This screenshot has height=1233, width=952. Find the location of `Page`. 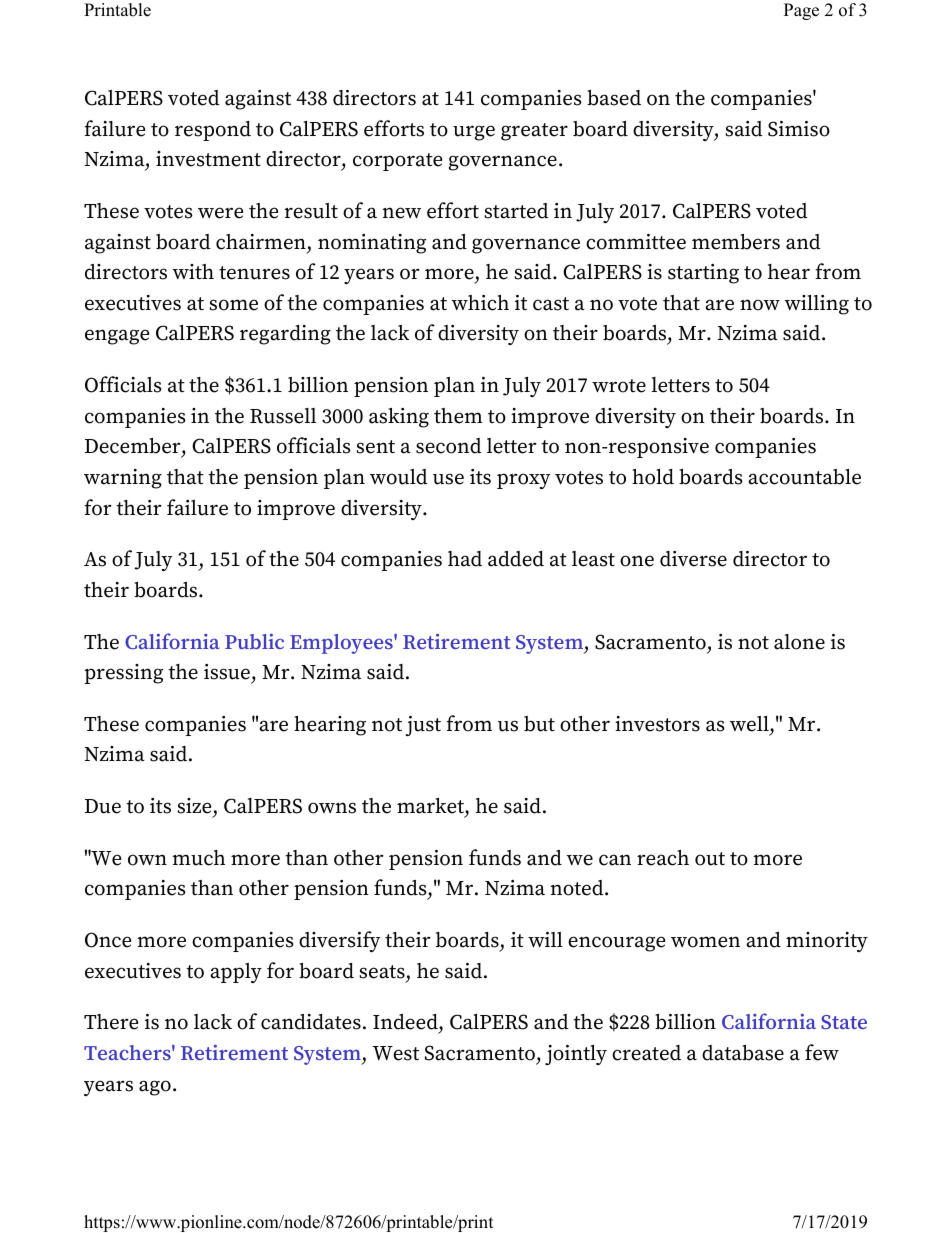

Page is located at coordinates (801, 11).
